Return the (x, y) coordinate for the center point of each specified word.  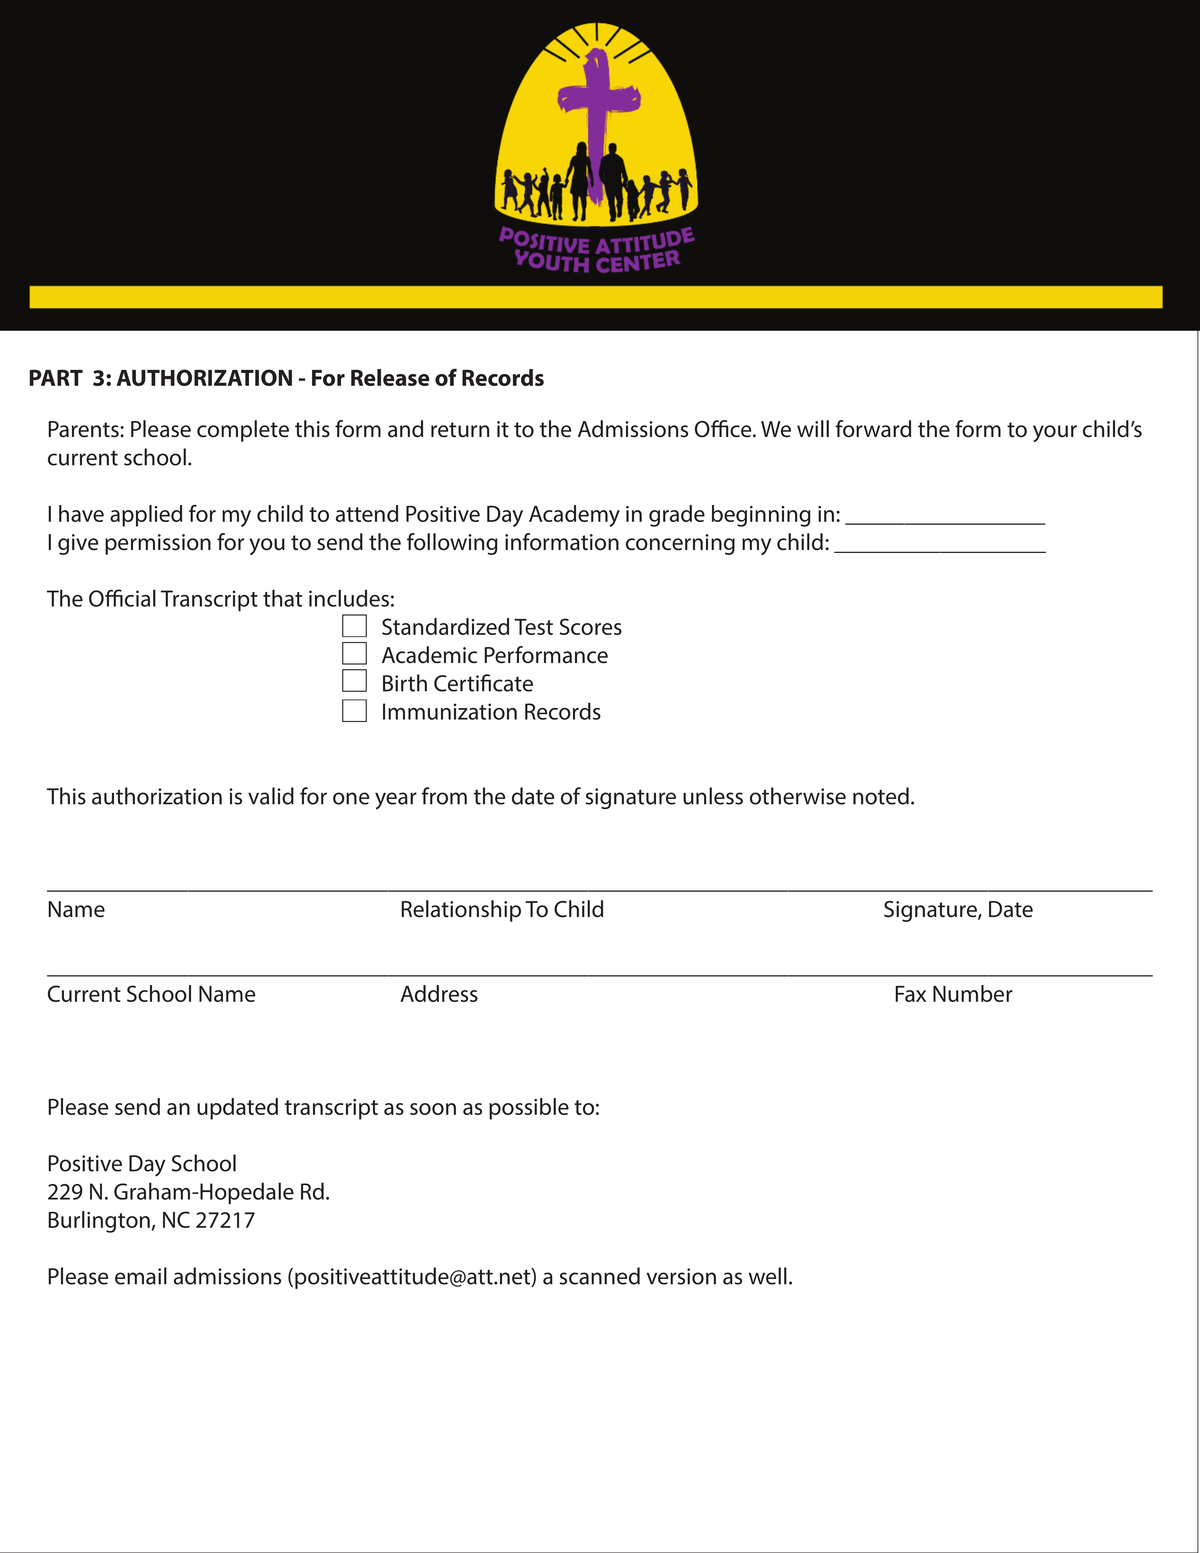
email (141, 1276)
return (460, 430)
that (282, 598)
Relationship (461, 911)
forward (873, 429)
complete (243, 431)
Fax (910, 994)
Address (439, 993)
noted (881, 796)
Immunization (450, 711)
